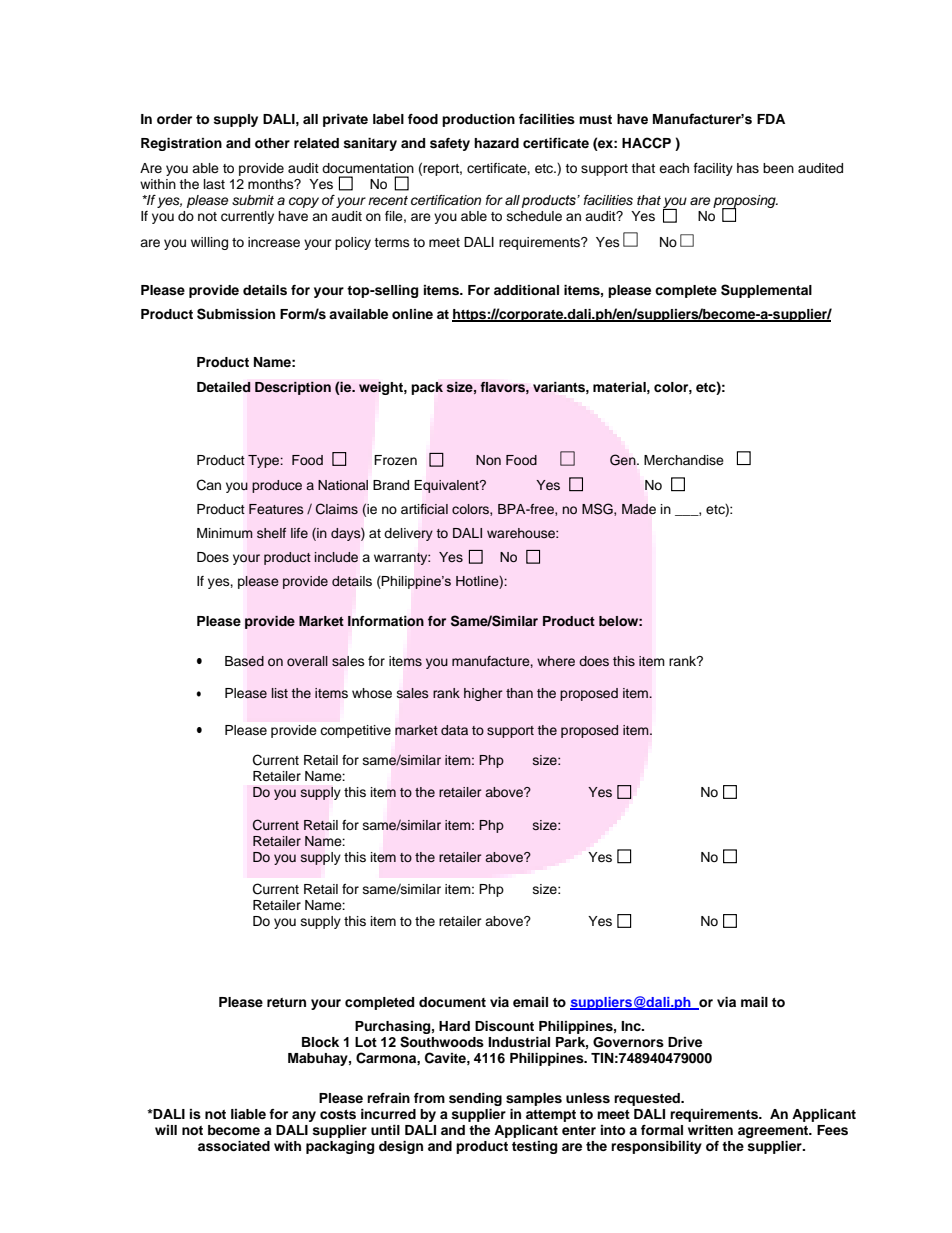 This image has width=952, height=1233. What do you see at coordinates (496, 143) in the image?
I see `hazard` at bounding box center [496, 143].
